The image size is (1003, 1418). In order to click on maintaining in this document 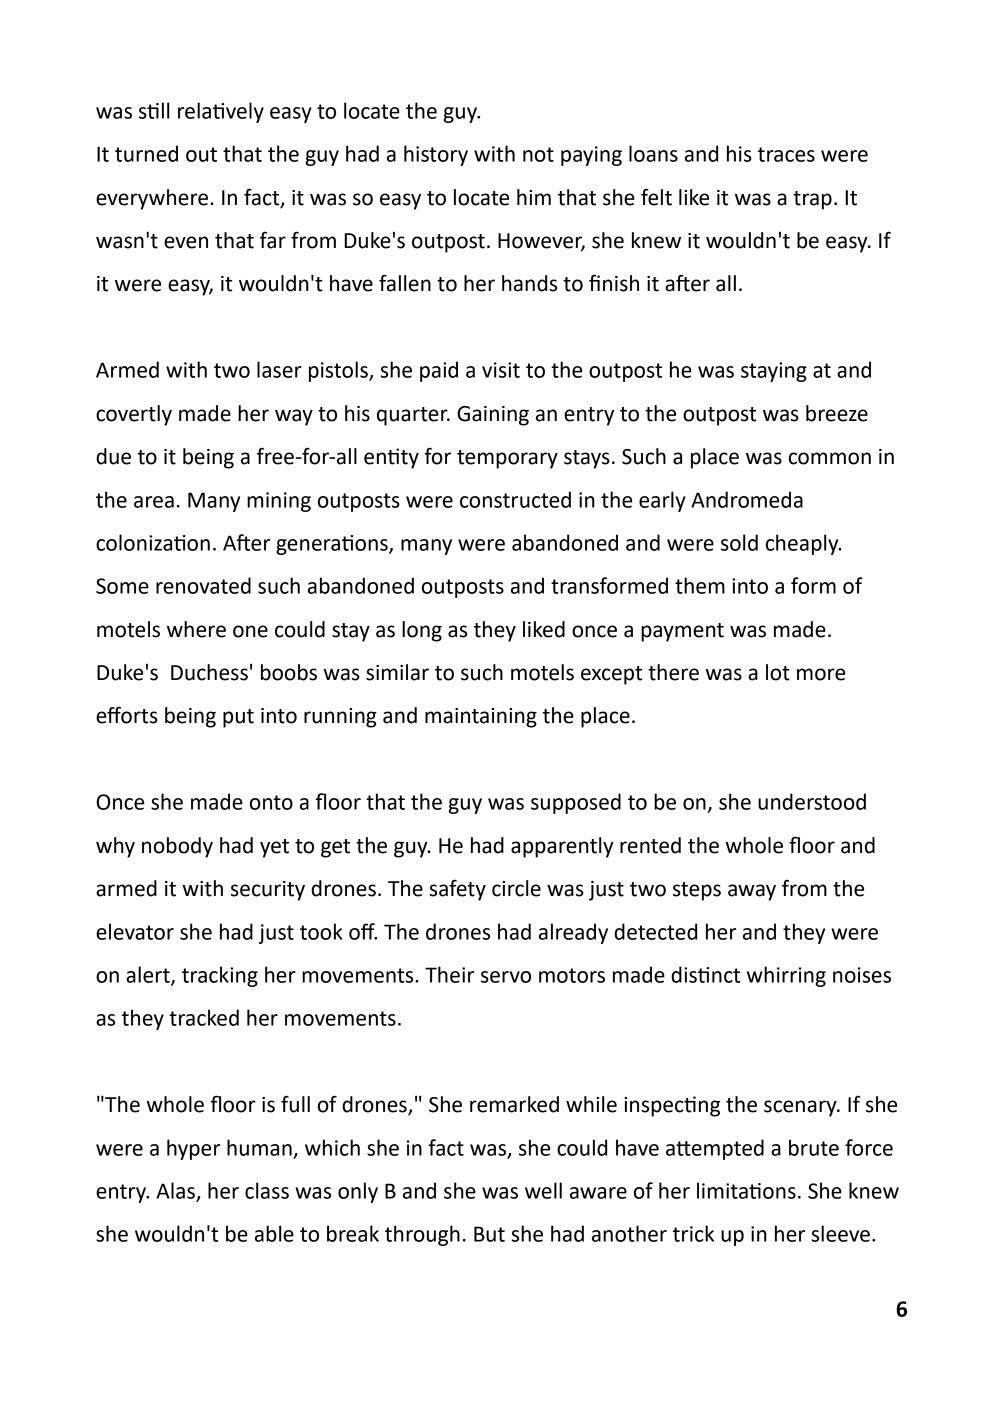, I will do `click(481, 718)`.
